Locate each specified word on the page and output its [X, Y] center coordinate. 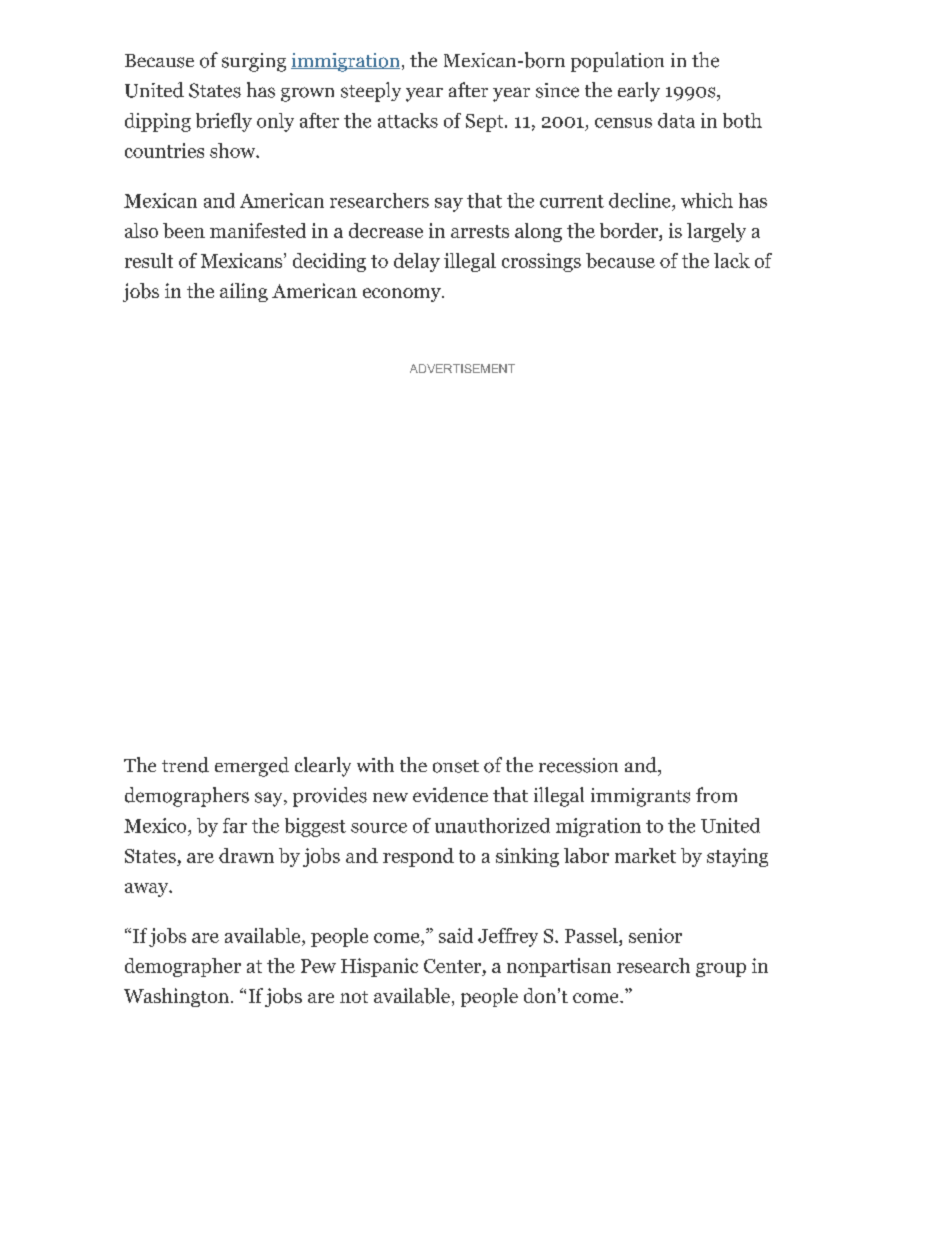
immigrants [640, 797]
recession [578, 765]
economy [403, 295]
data [676, 120]
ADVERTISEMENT [462, 368]
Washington [178, 997]
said [456, 935]
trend [185, 765]
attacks [408, 120]
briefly [224, 122]
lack [732, 260]
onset [456, 766]
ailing [244, 292]
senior [655, 935]
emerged [252, 767]
